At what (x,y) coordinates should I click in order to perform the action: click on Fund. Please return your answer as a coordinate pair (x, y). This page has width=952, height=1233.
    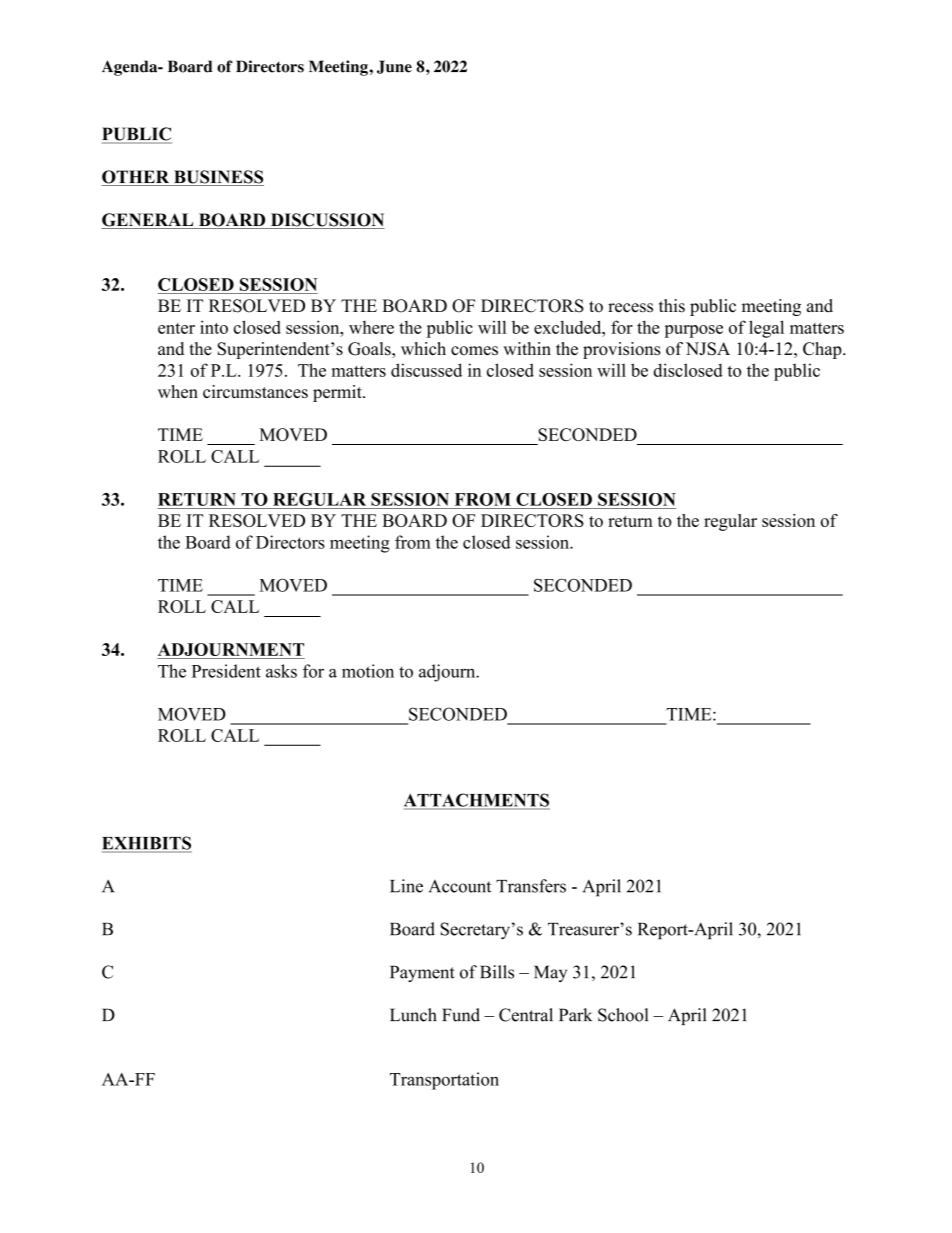
    Looking at the image, I should click on (461, 1015).
